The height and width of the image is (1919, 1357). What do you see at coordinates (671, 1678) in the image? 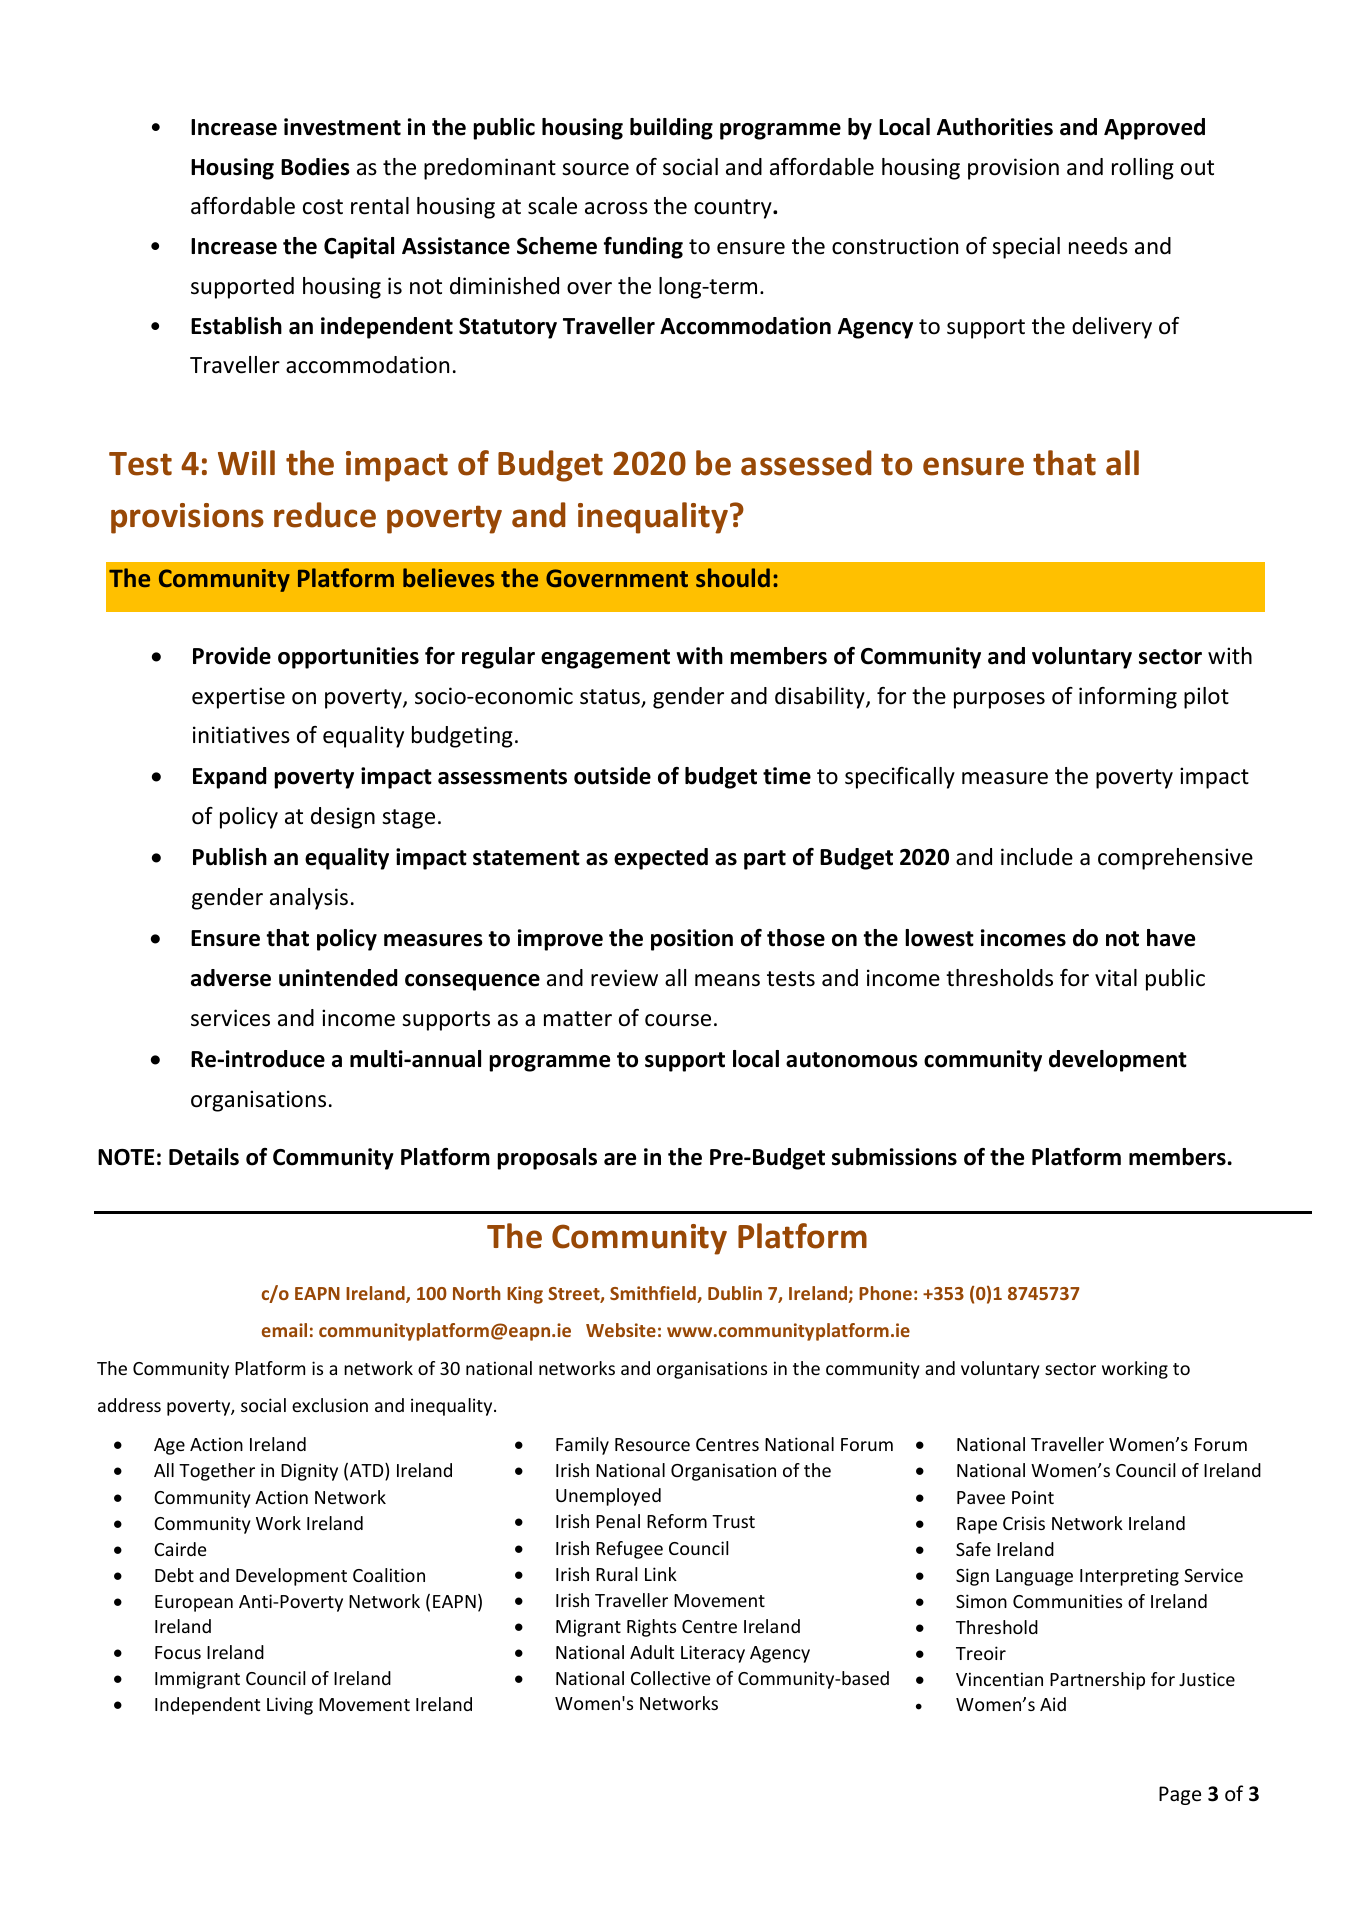
I see `Collective` at bounding box center [671, 1678].
